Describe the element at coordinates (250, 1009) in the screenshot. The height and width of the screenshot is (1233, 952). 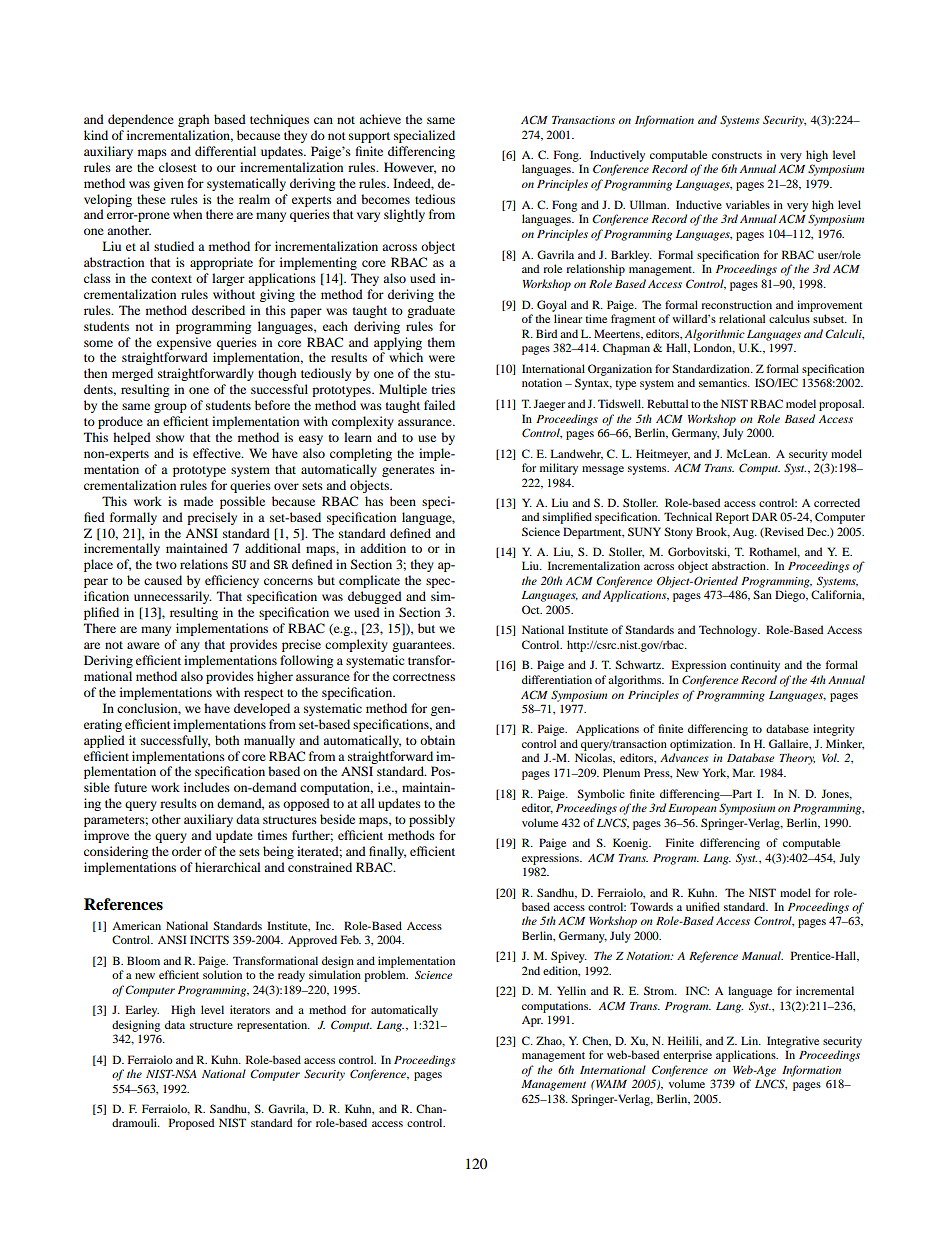
I see `iterators` at that location.
